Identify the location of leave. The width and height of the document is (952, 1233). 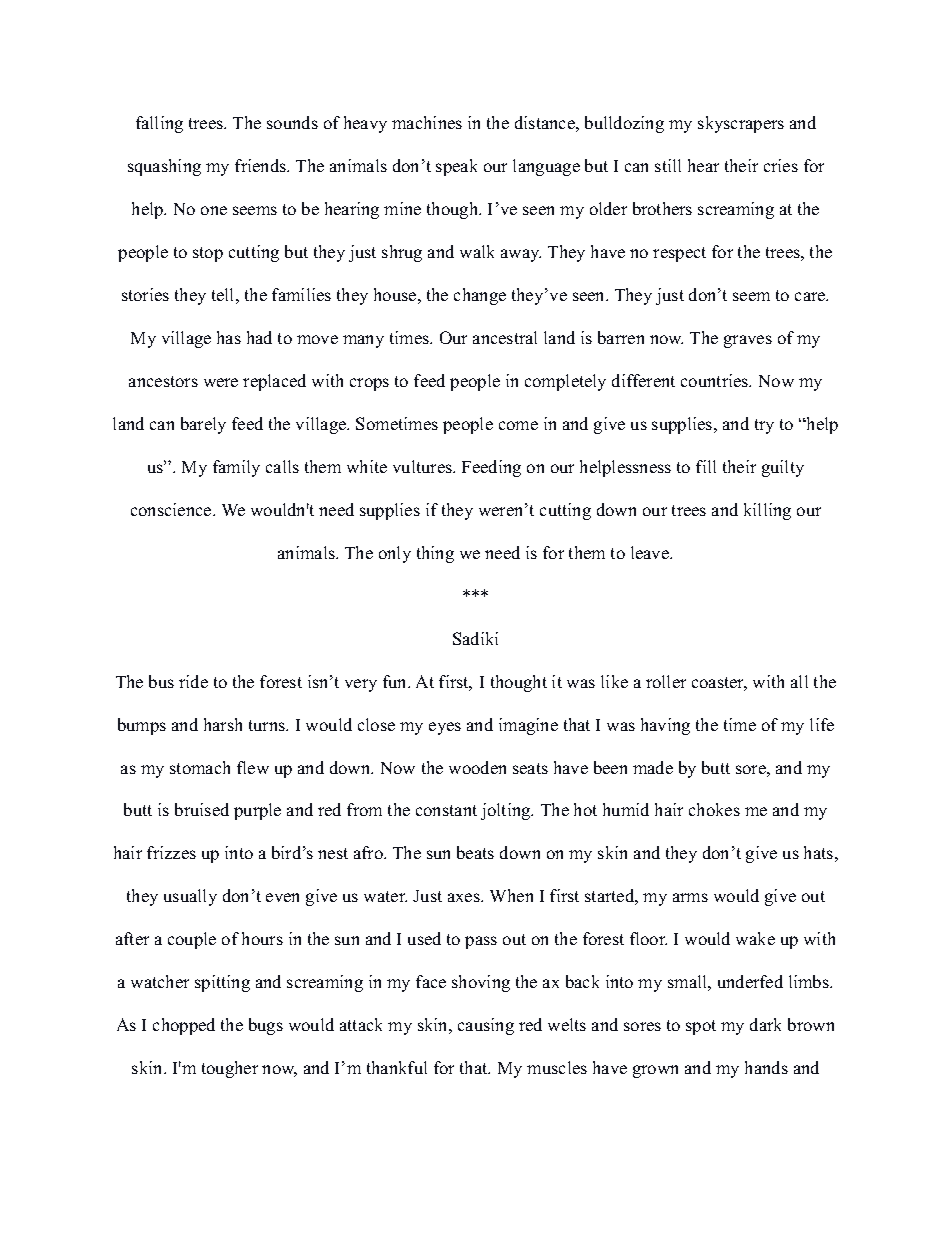
(651, 552).
